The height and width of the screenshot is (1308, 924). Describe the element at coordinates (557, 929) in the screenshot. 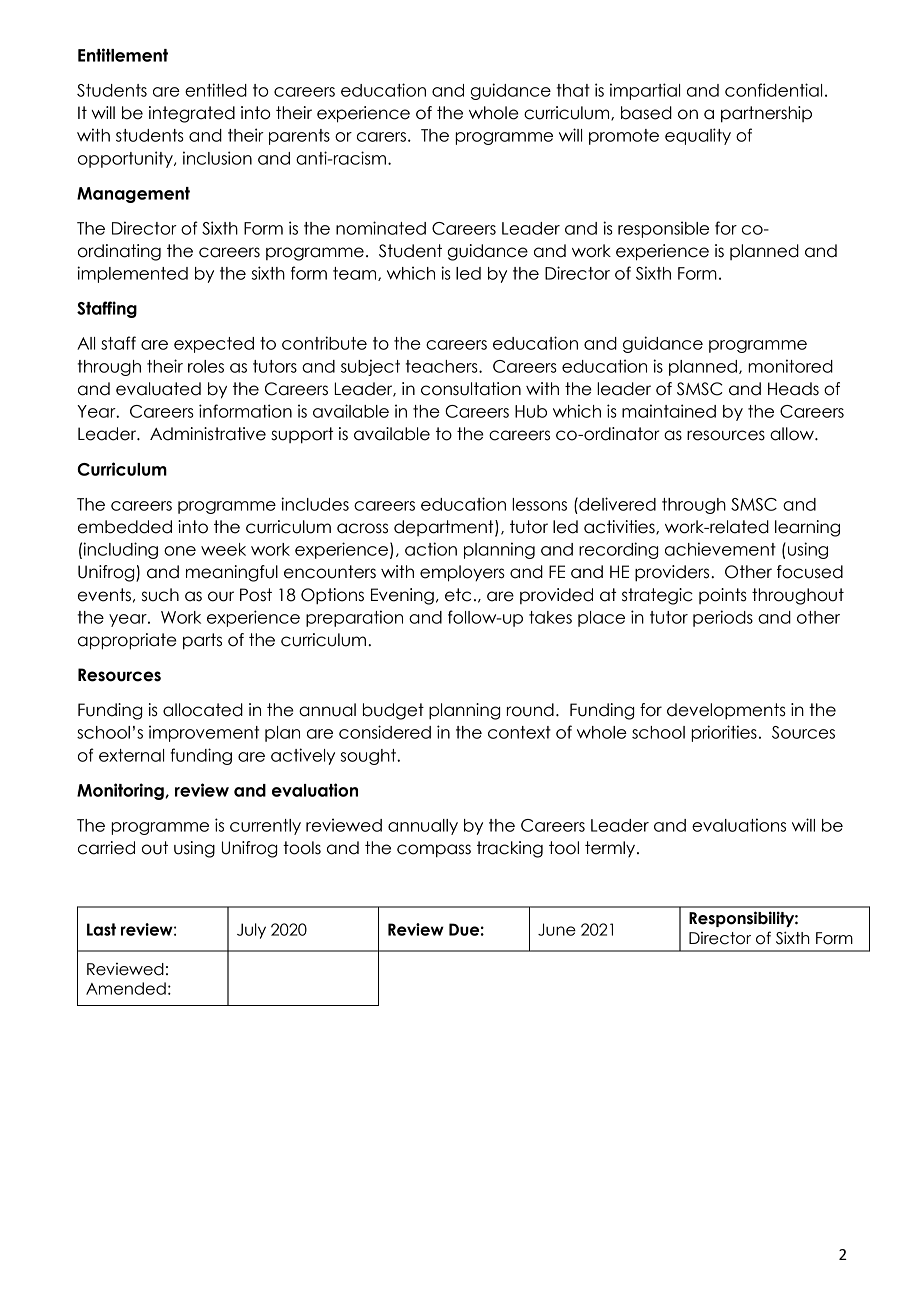

I see `June` at that location.
